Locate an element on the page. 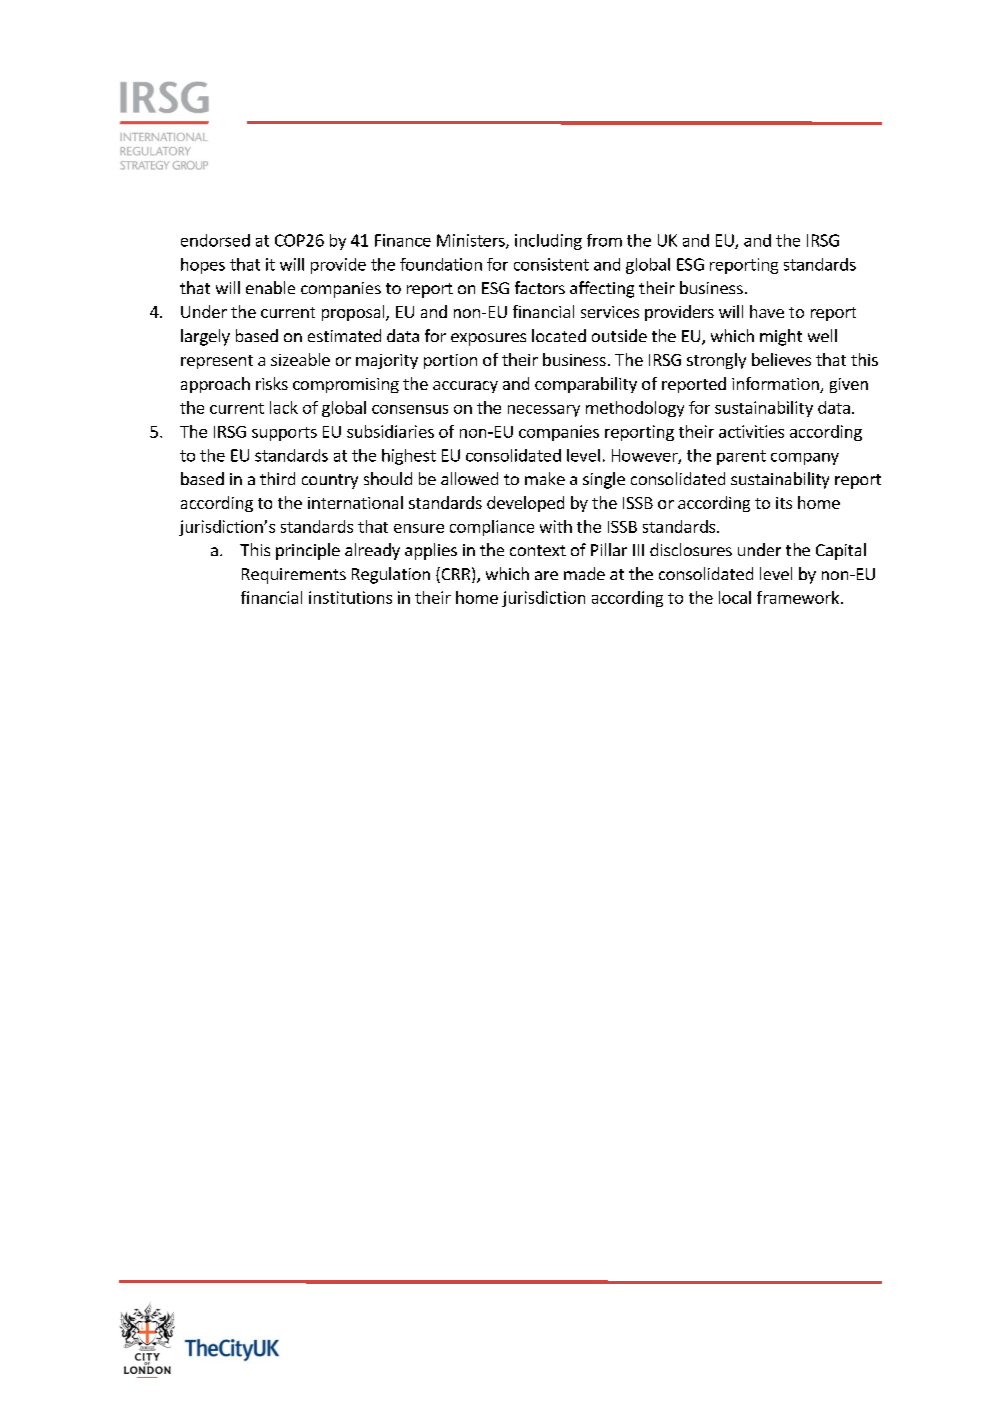 Image resolution: width=1001 pixels, height=1416 pixels. its is located at coordinates (784, 503).
